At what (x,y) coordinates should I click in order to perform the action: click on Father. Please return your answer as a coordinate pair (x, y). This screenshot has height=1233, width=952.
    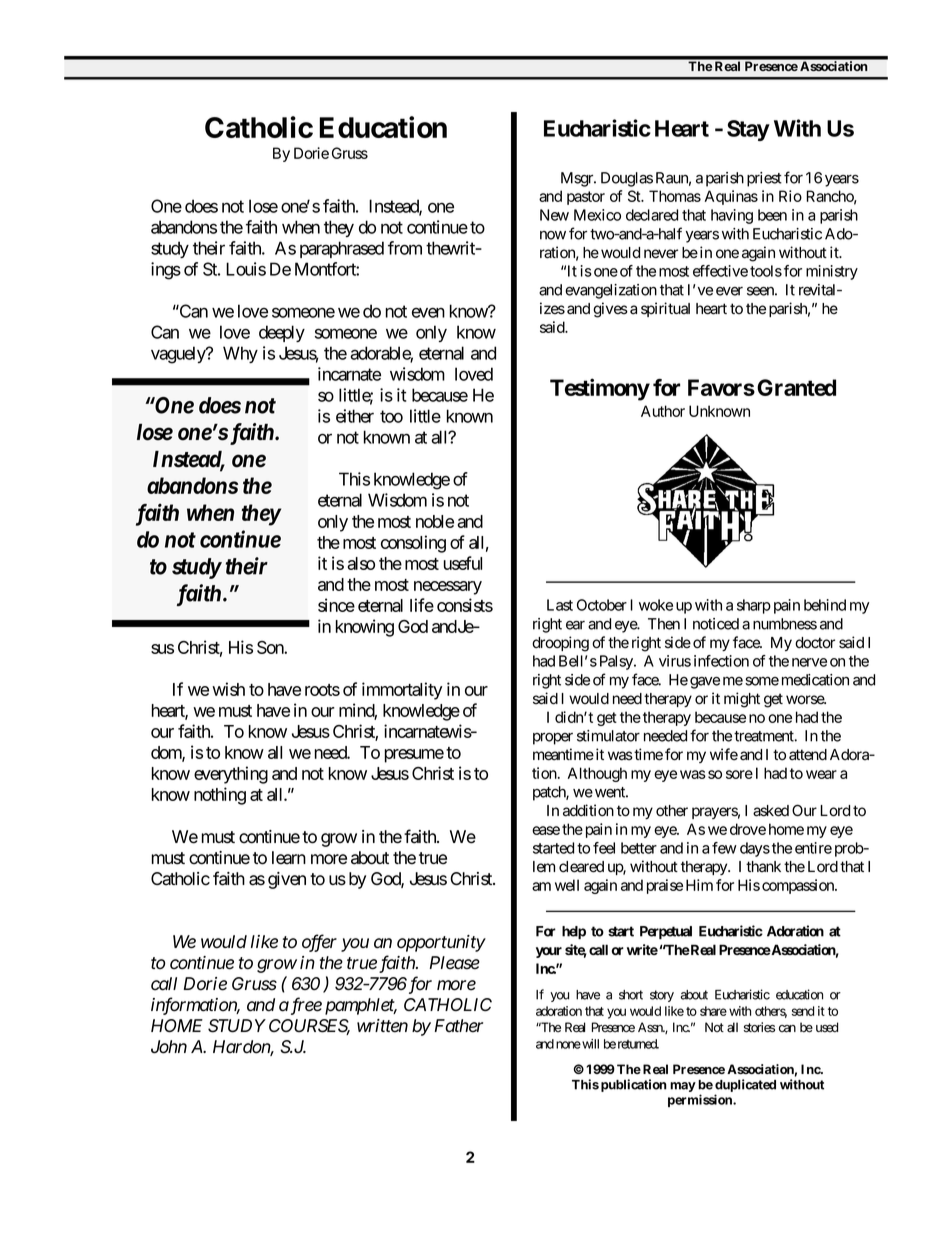
    Looking at the image, I should click on (459, 1026).
